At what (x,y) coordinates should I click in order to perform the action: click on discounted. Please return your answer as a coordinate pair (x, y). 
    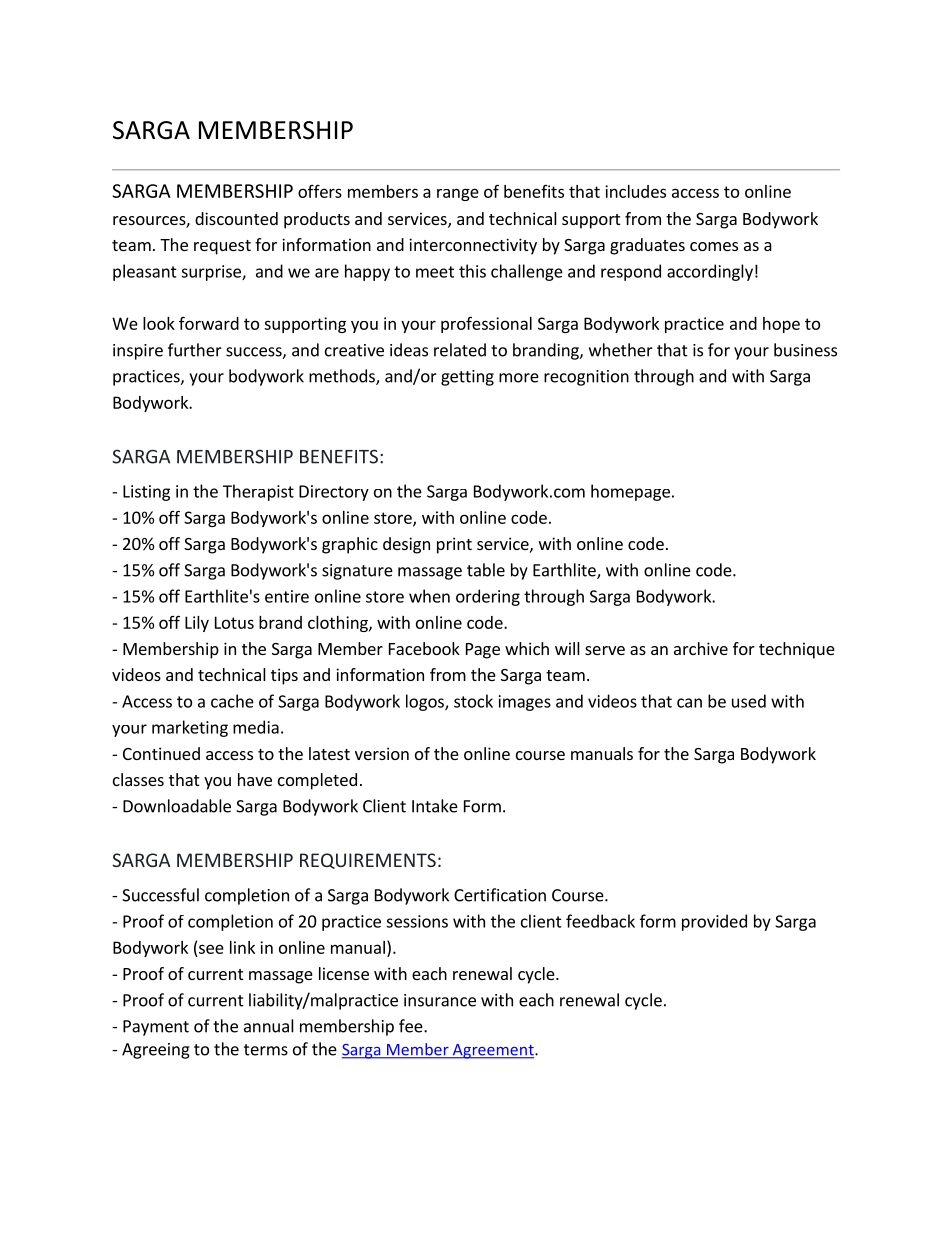
    Looking at the image, I should click on (236, 218).
